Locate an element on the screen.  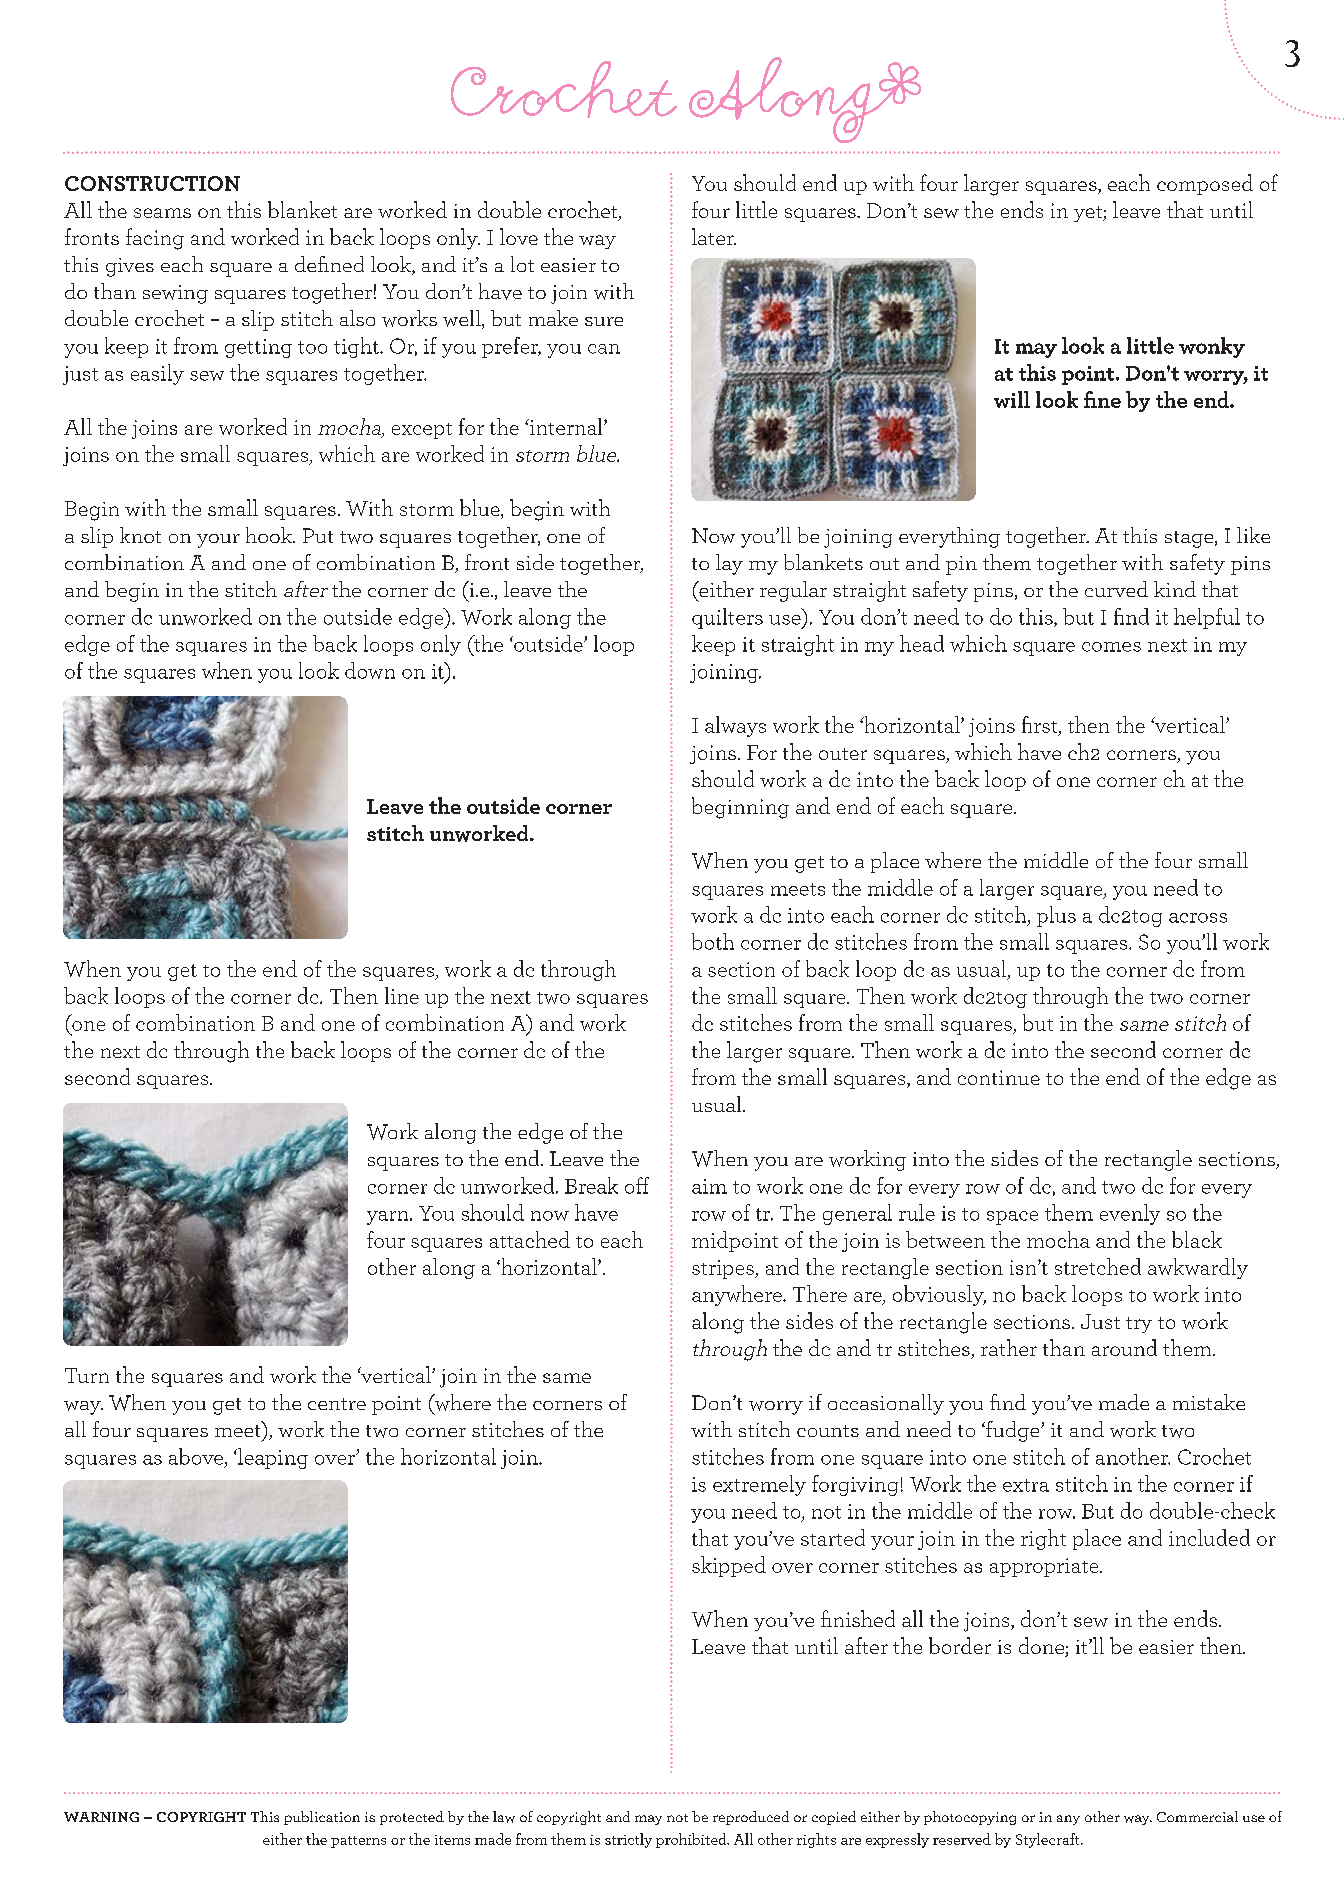
around is located at coordinates (1124, 1347).
